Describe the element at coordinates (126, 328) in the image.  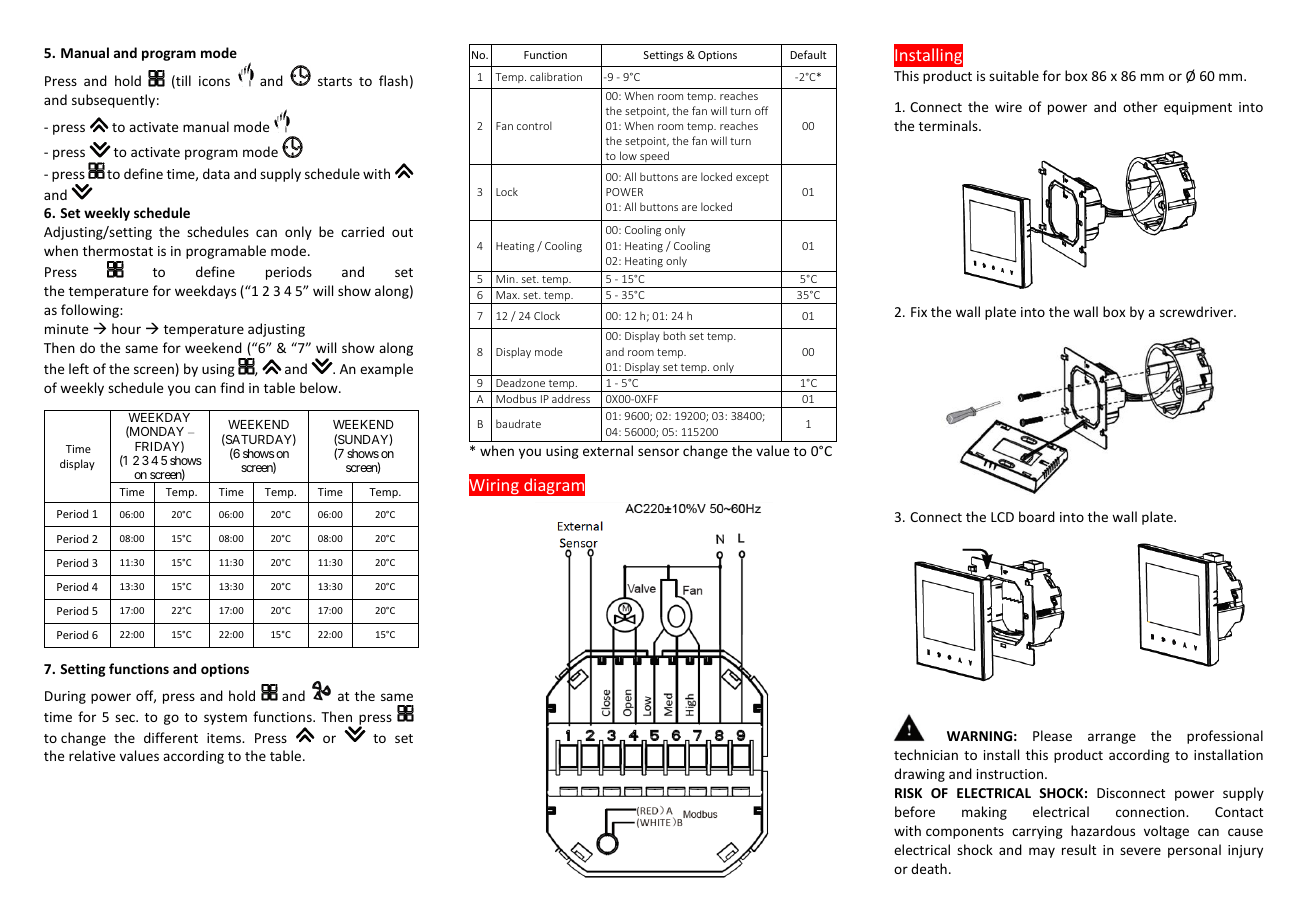
I see `hour` at that location.
